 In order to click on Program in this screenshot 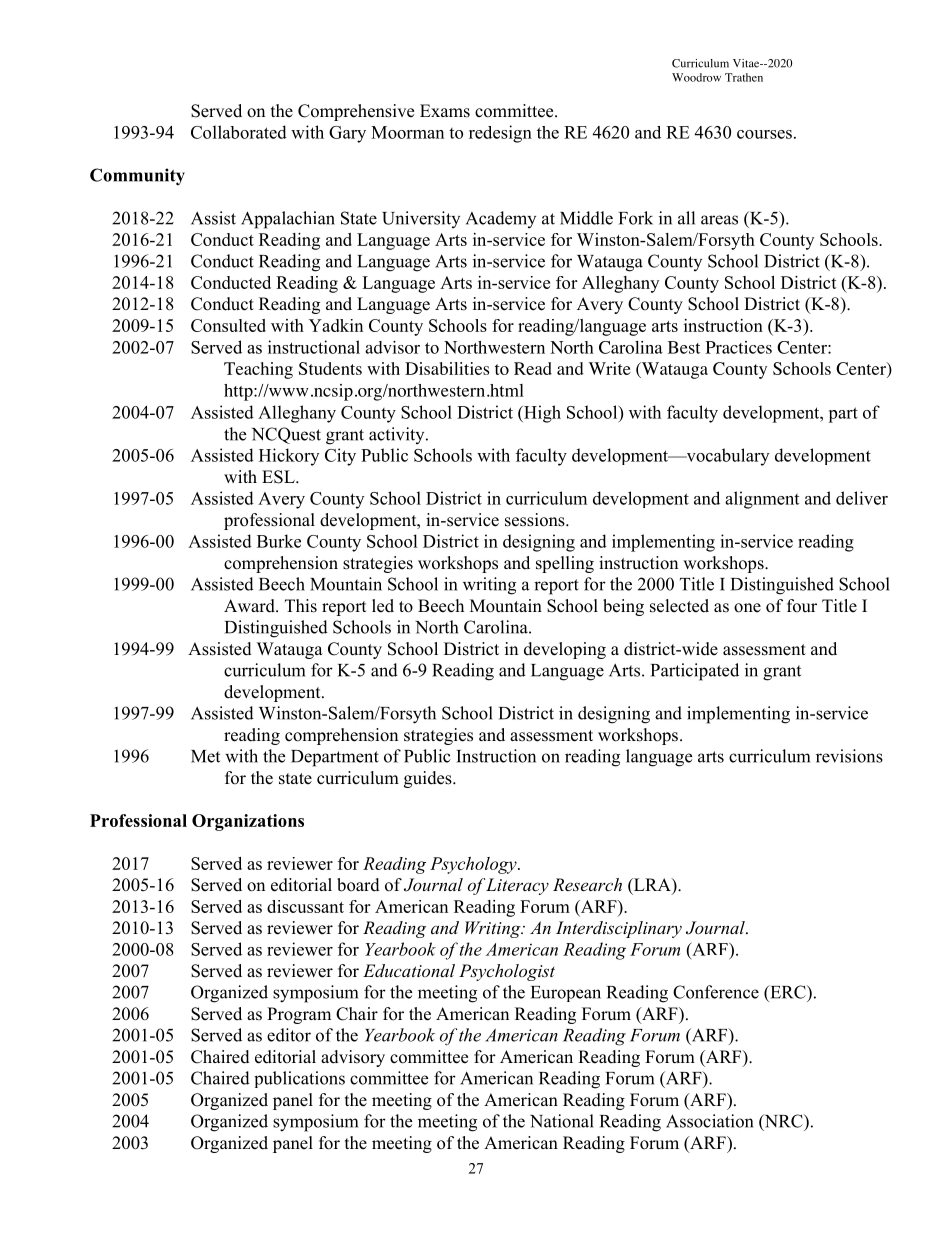, I will do `click(299, 1015)`.
